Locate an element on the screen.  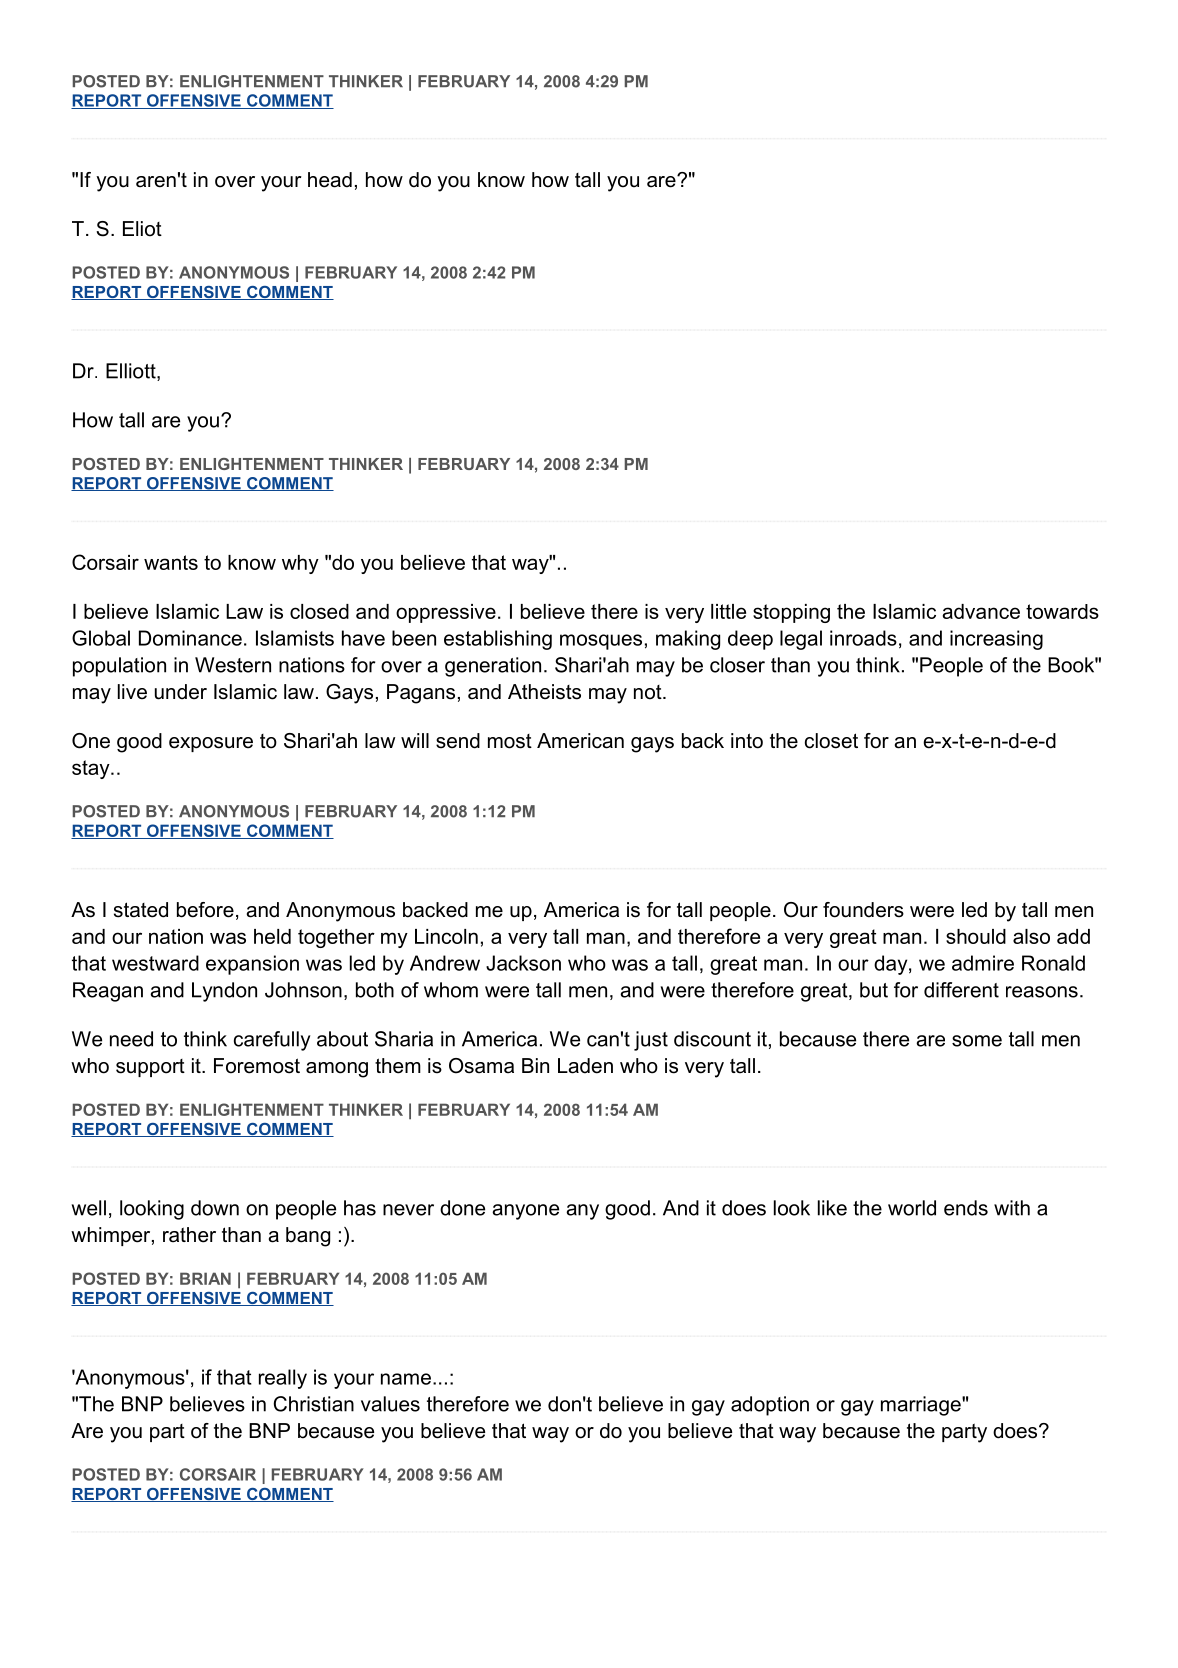
towards is located at coordinates (1062, 611).
